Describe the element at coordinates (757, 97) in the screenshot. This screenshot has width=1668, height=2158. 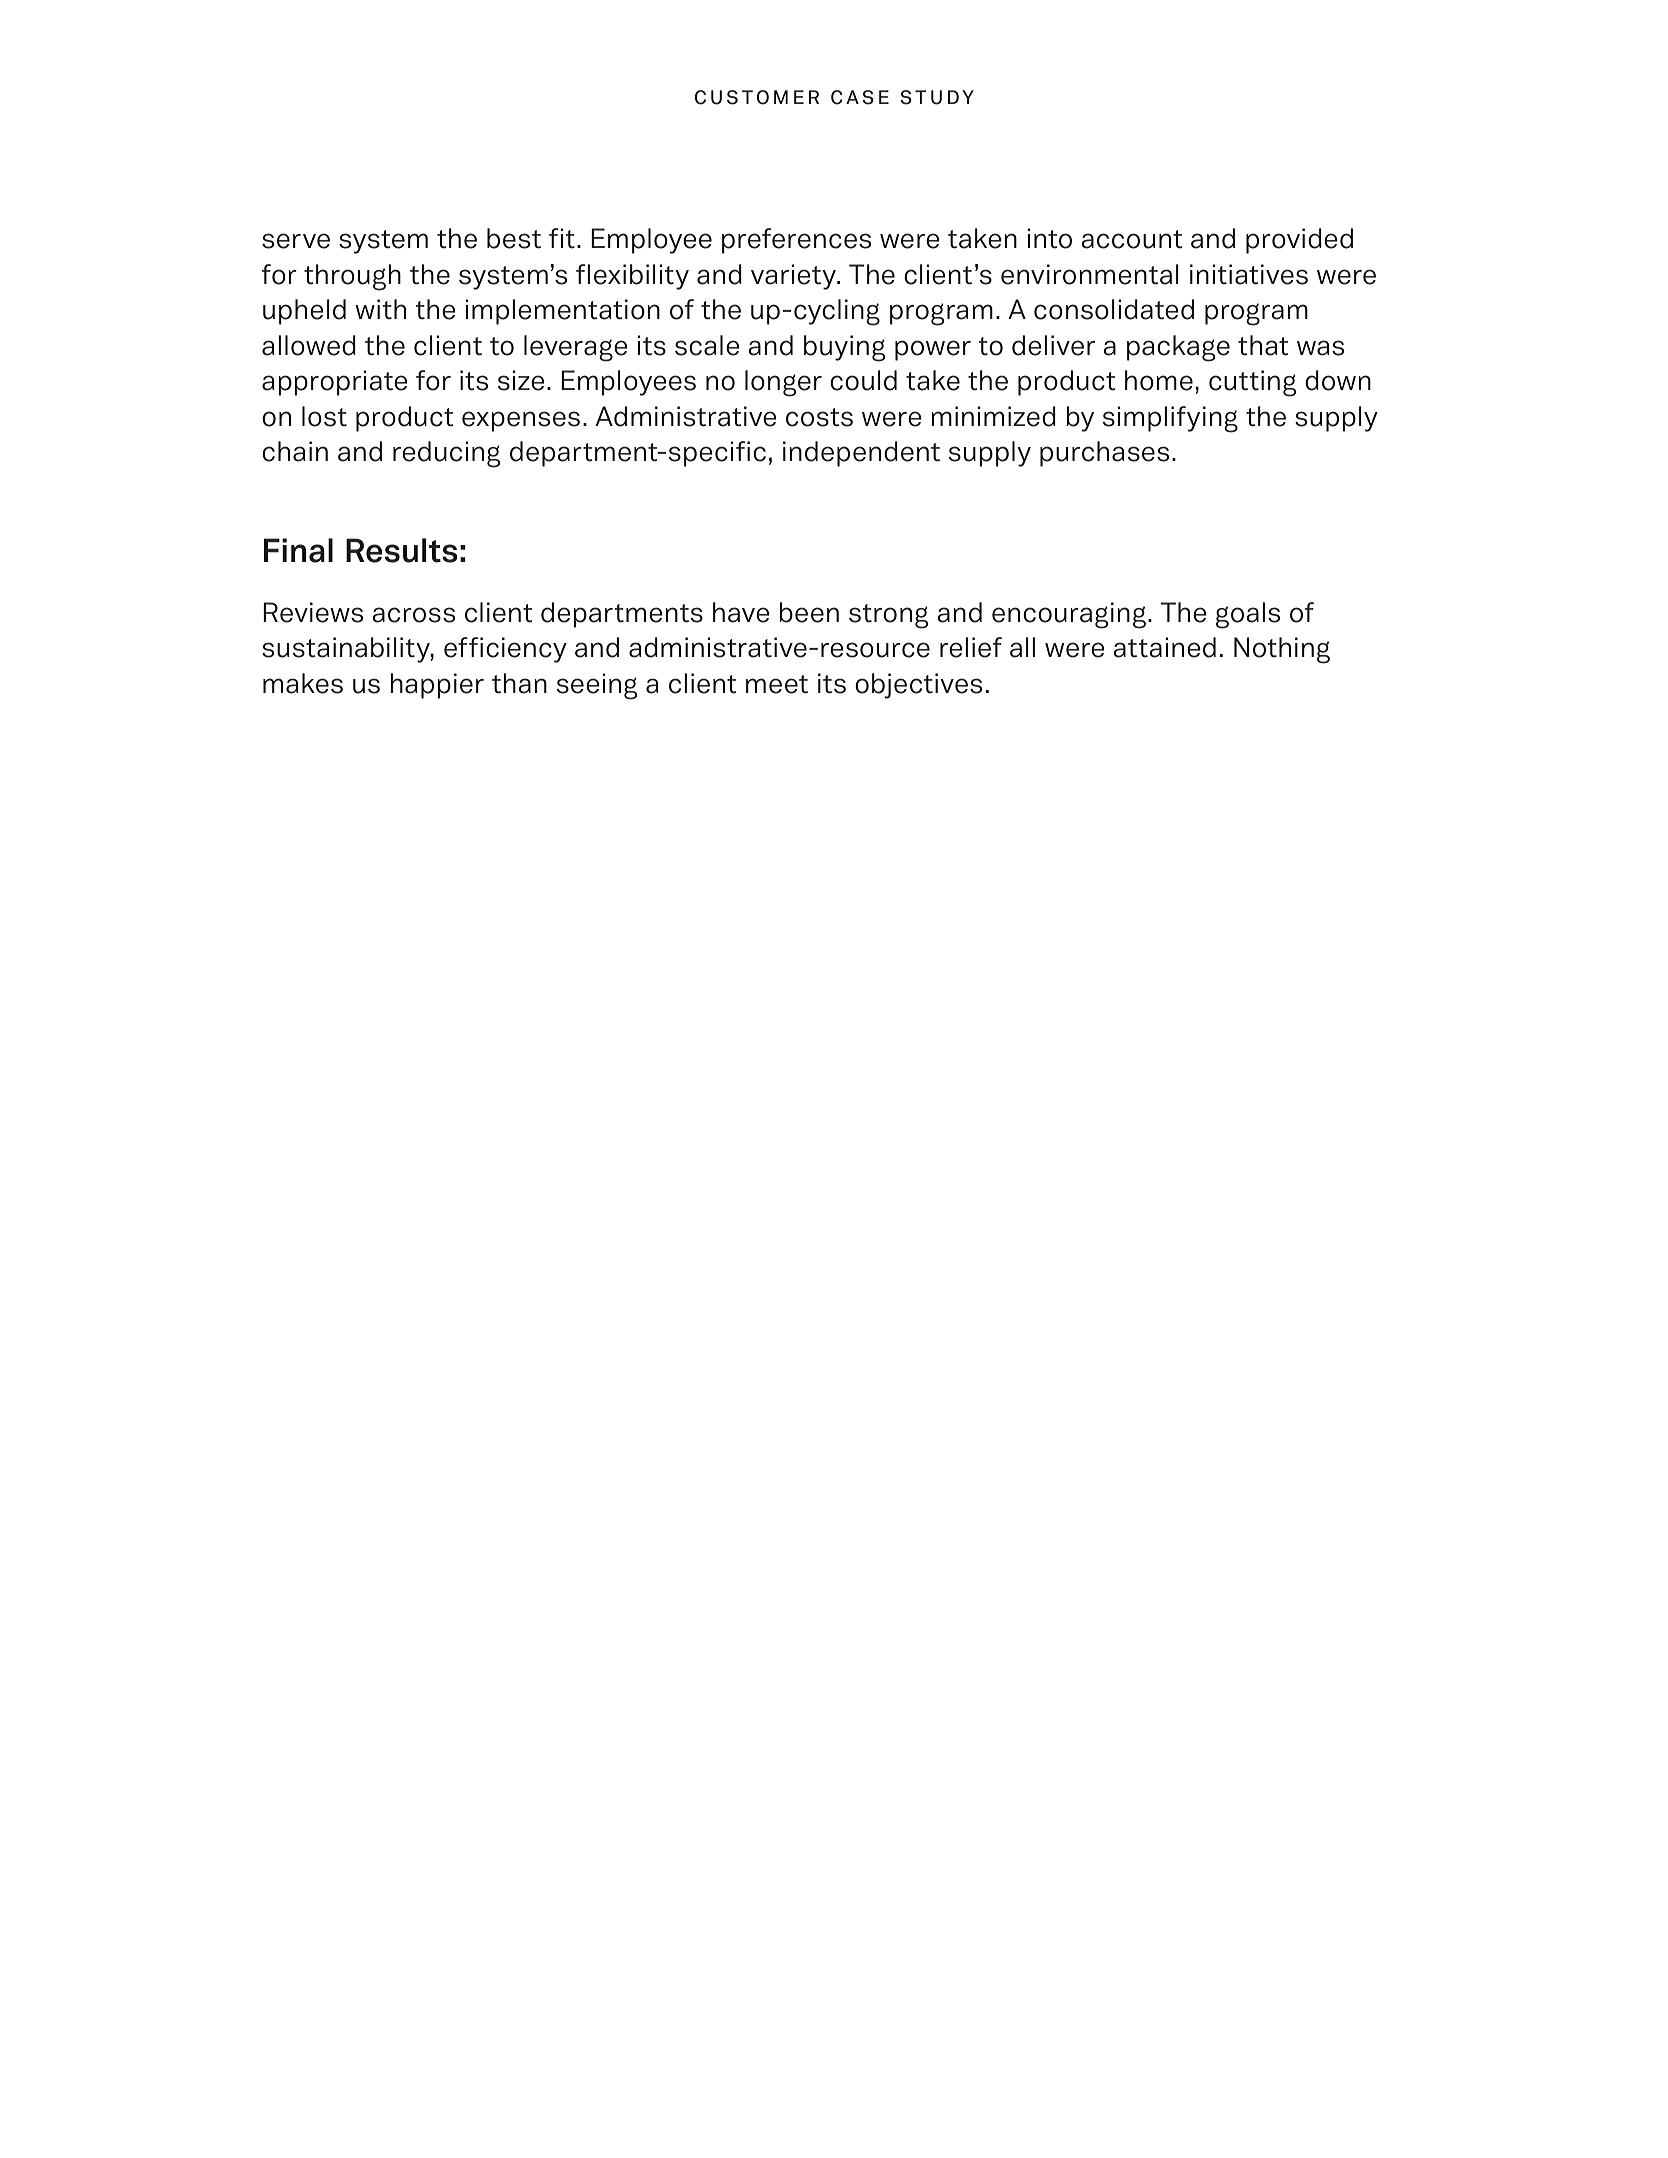
I see `CUSTOMER` at that location.
